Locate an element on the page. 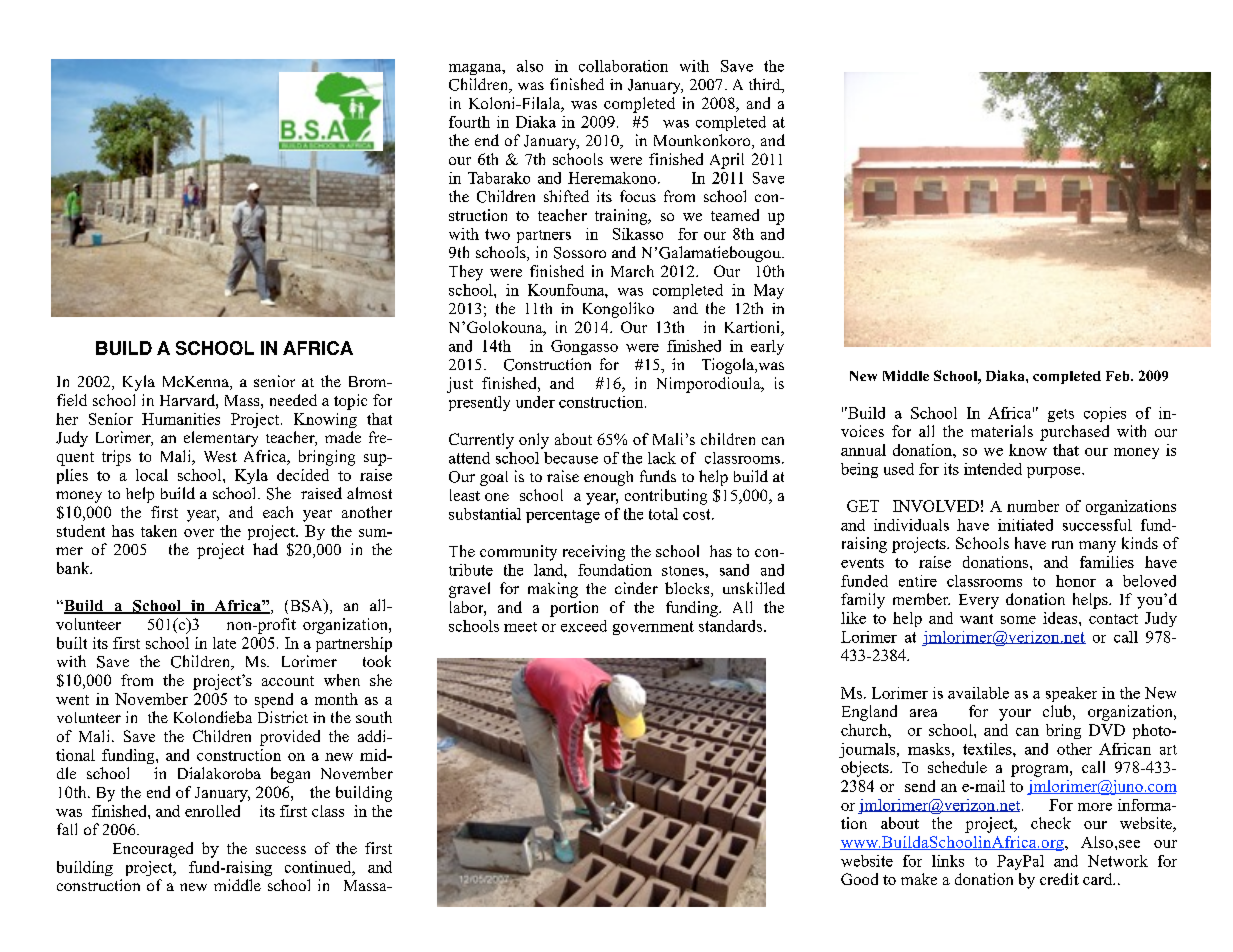  Good is located at coordinates (859, 879).
